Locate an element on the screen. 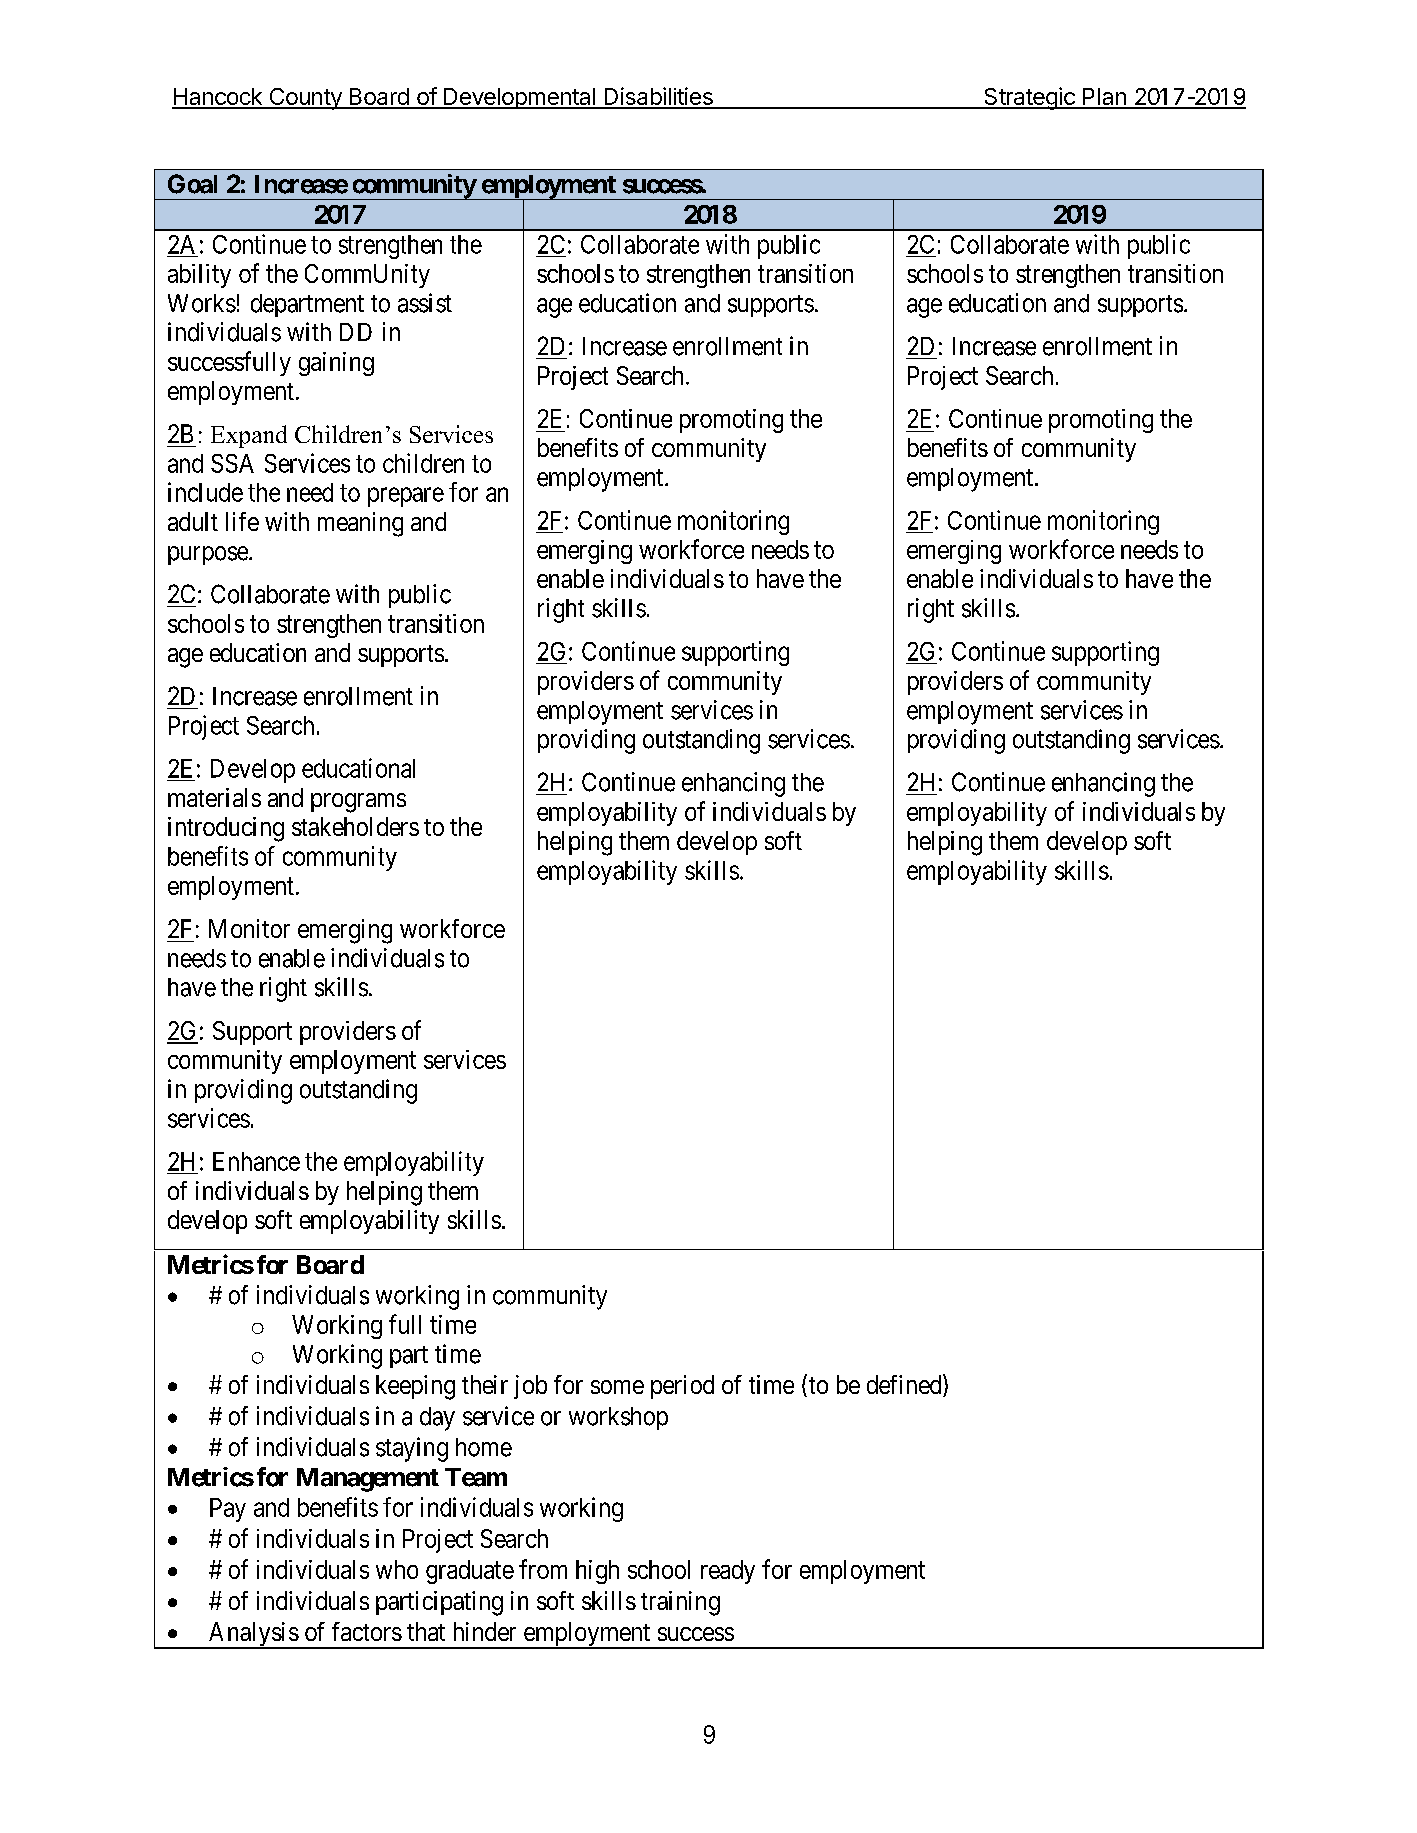  meaning is located at coordinates (360, 524).
